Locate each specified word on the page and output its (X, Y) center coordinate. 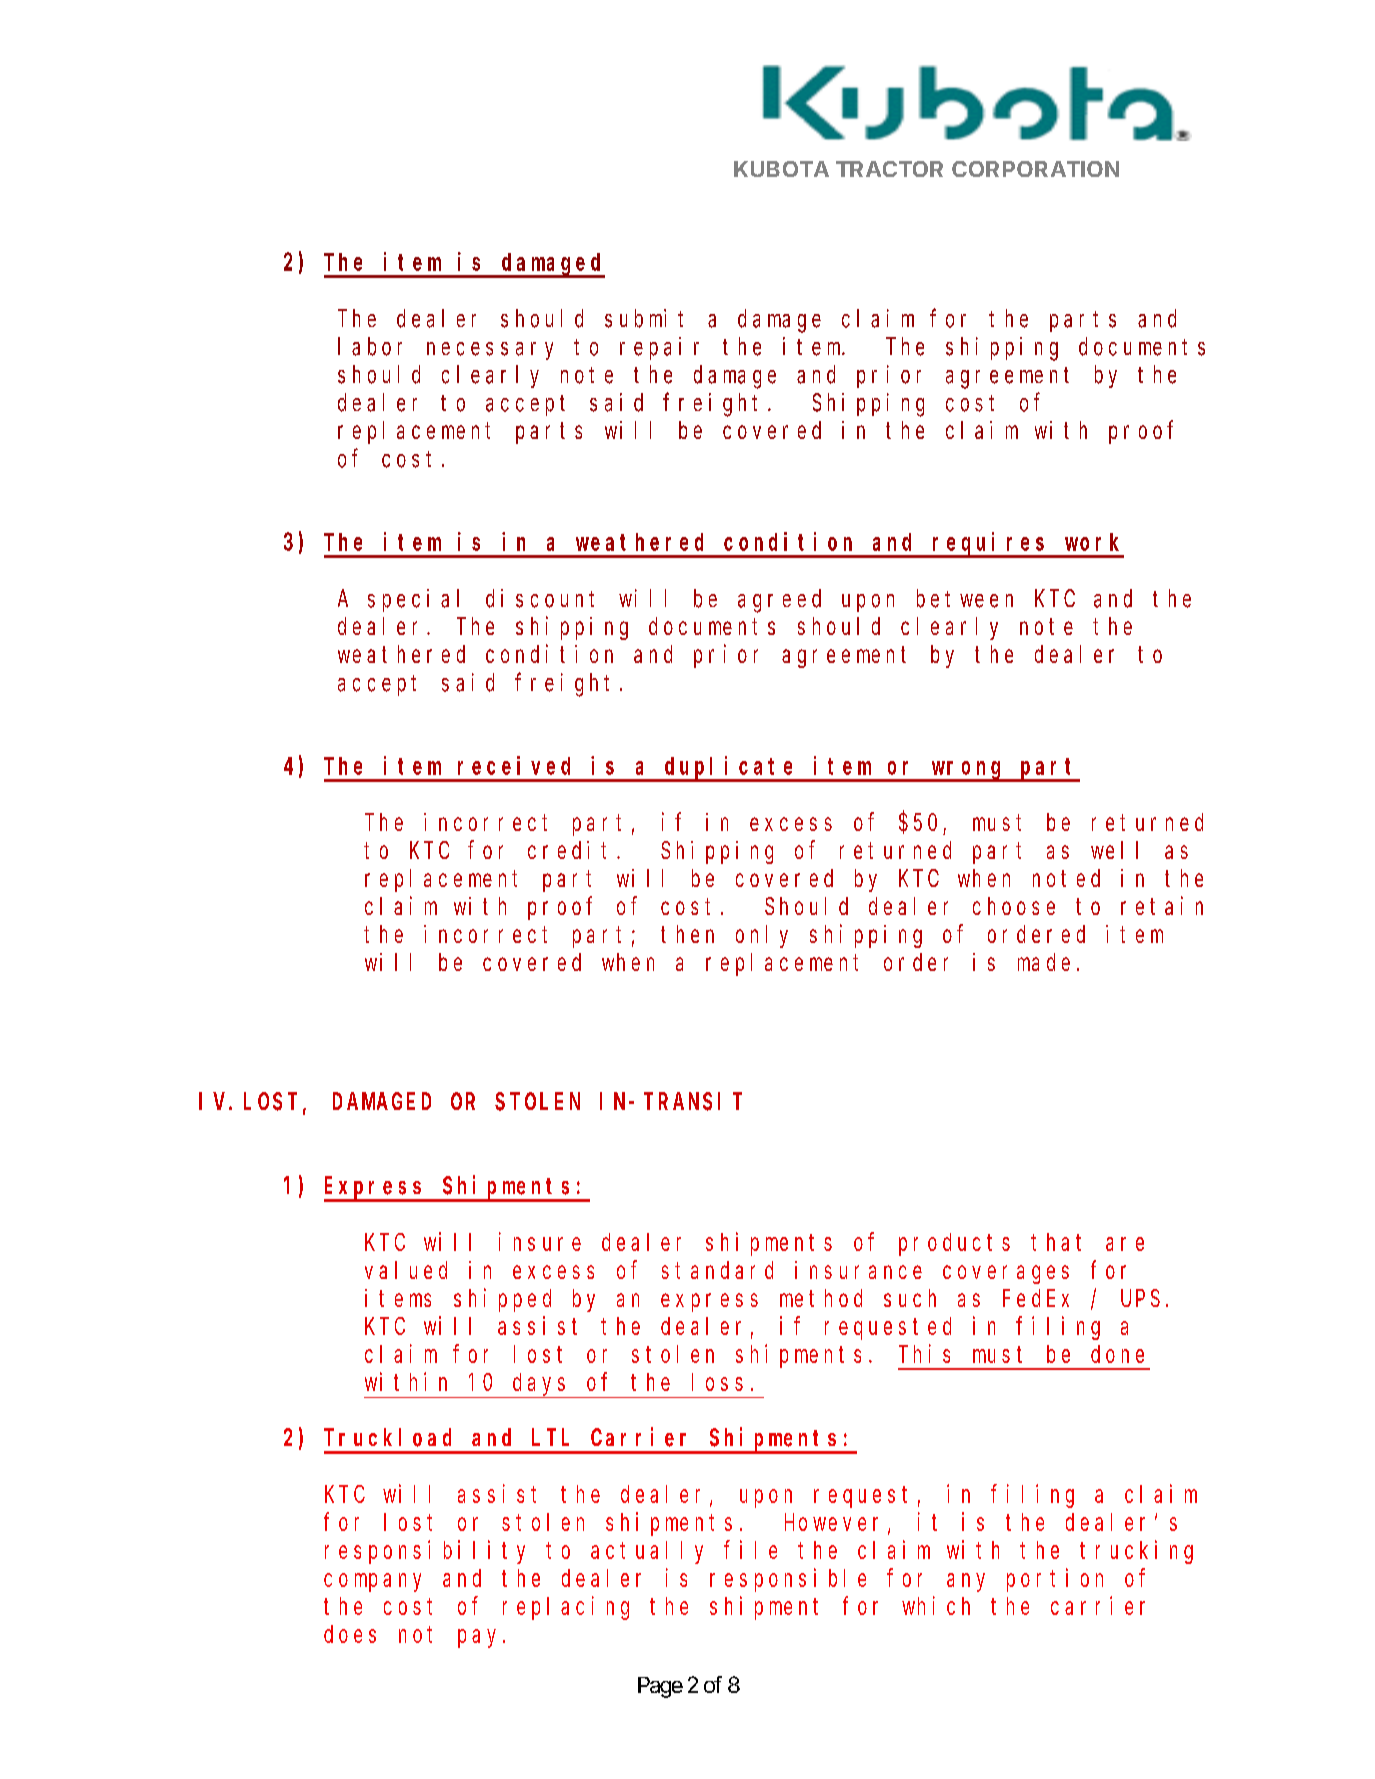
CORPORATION (1035, 169)
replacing (566, 1608)
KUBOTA (781, 169)
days (539, 1384)
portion (1055, 1580)
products (954, 1244)
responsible (788, 1580)
